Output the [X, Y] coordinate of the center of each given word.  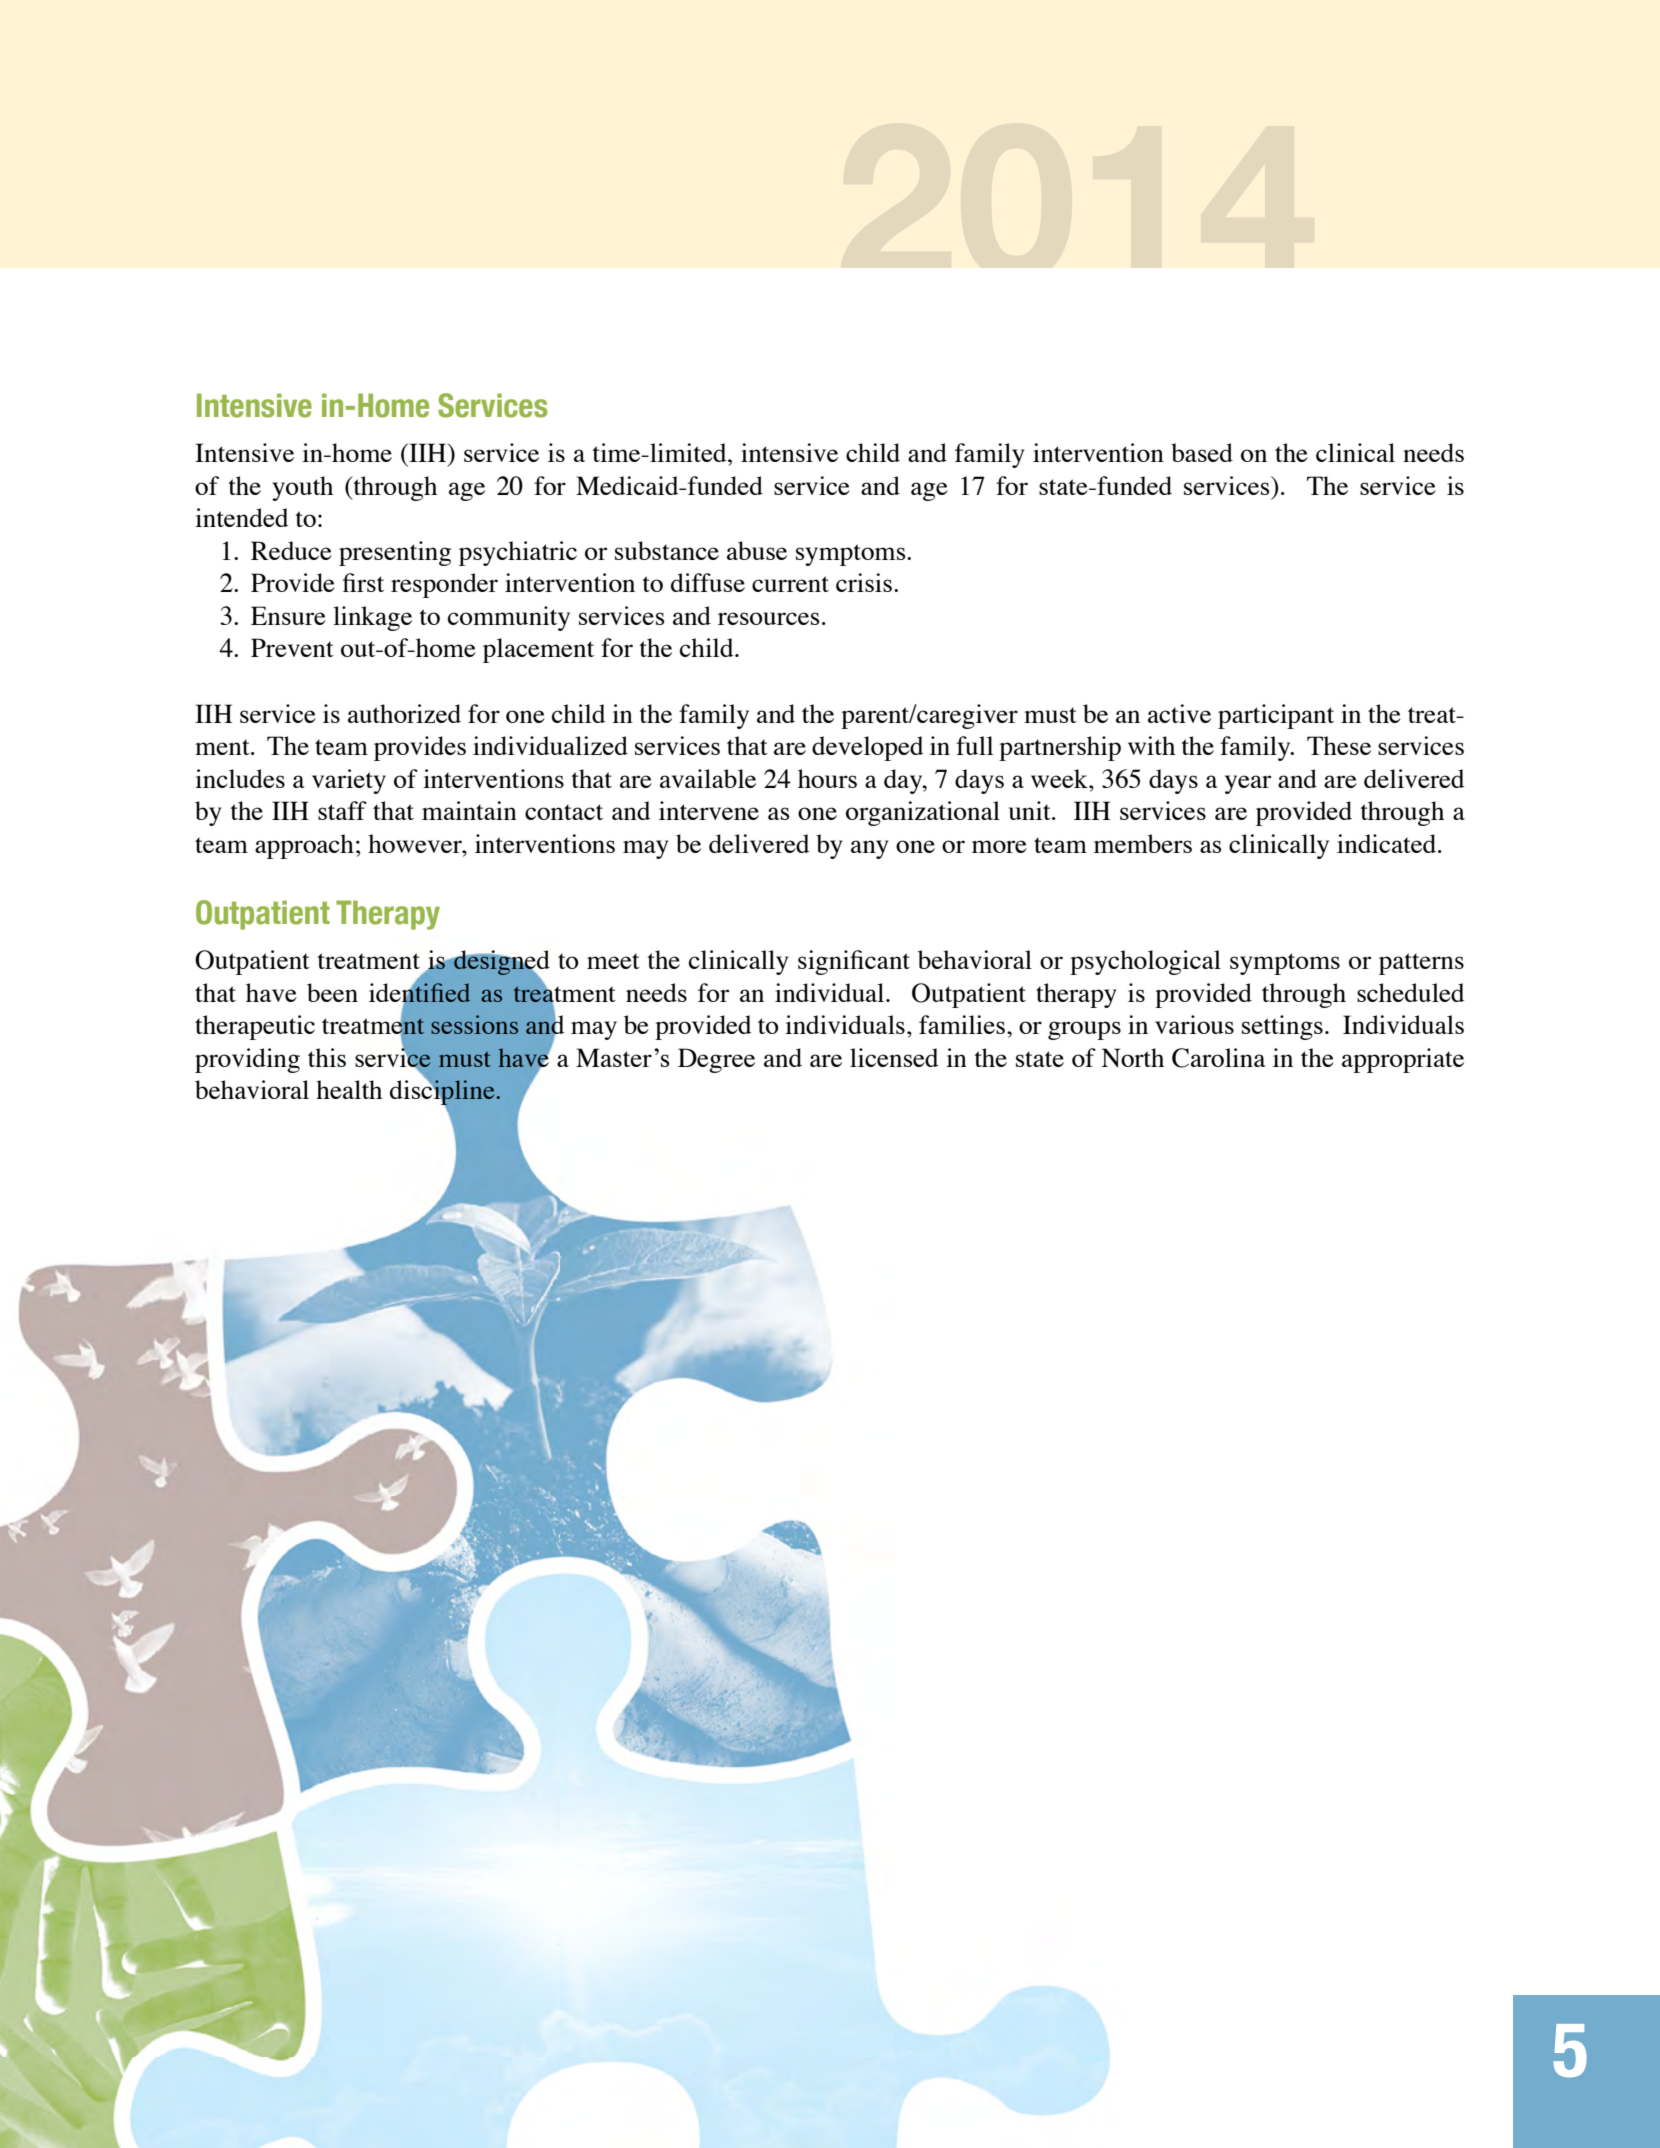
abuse [757, 550]
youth [302, 488]
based [1202, 452]
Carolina [1219, 1058]
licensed [894, 1057]
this [327, 1057]
